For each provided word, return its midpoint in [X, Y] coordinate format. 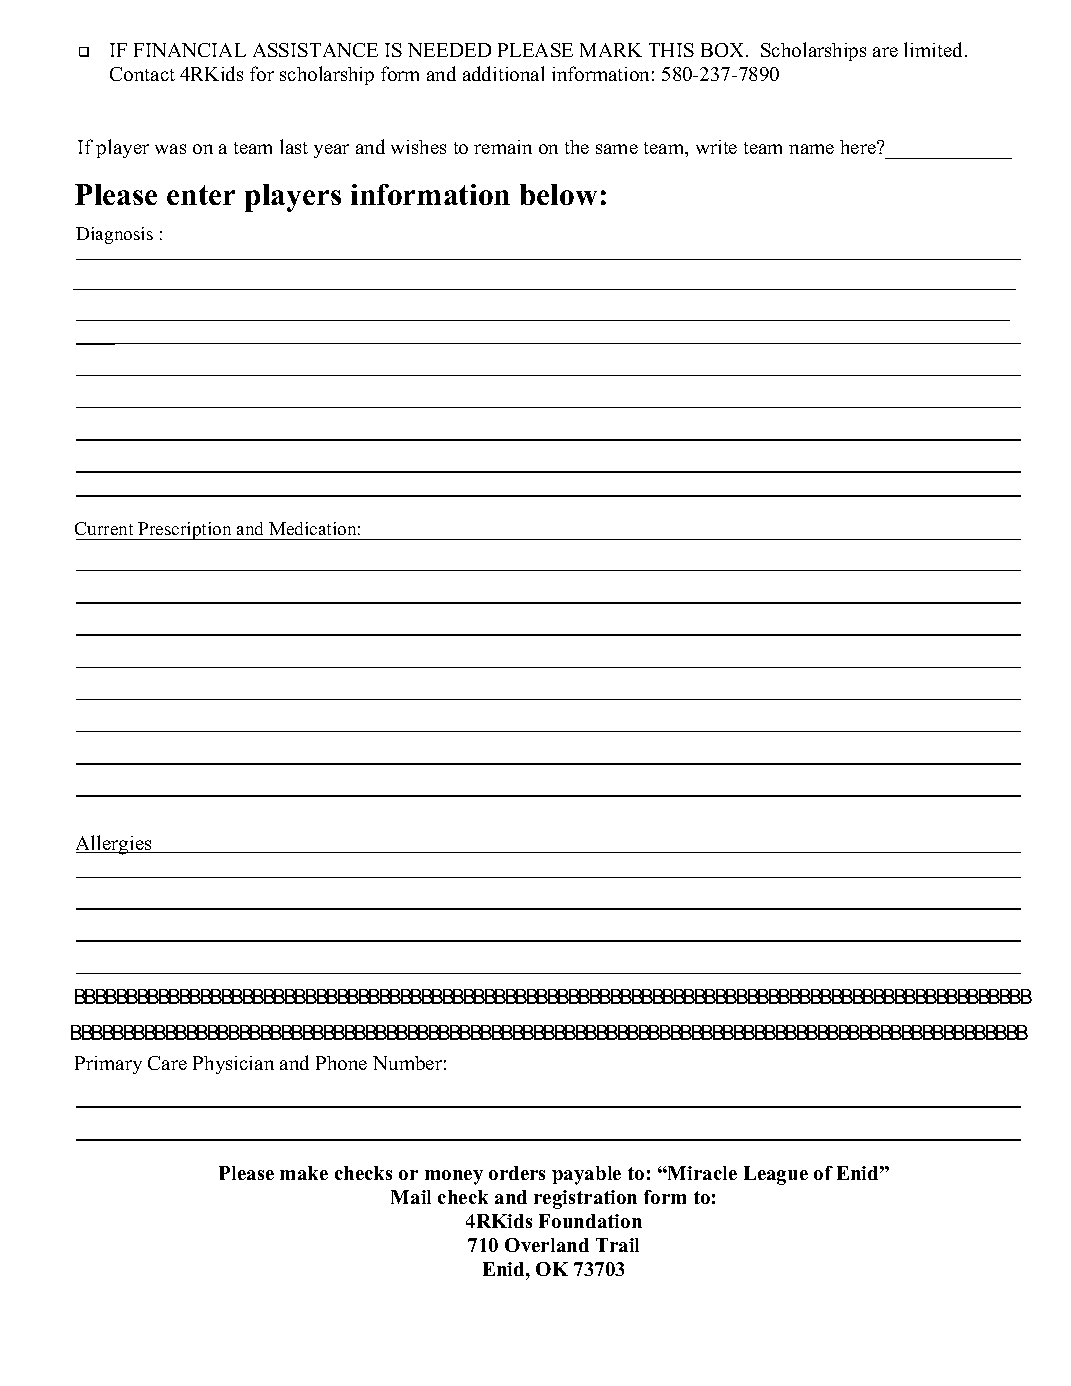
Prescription [185, 531]
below [558, 194]
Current [104, 528]
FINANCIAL [190, 50]
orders [517, 1173]
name [811, 149]
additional [503, 73]
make [304, 1173]
